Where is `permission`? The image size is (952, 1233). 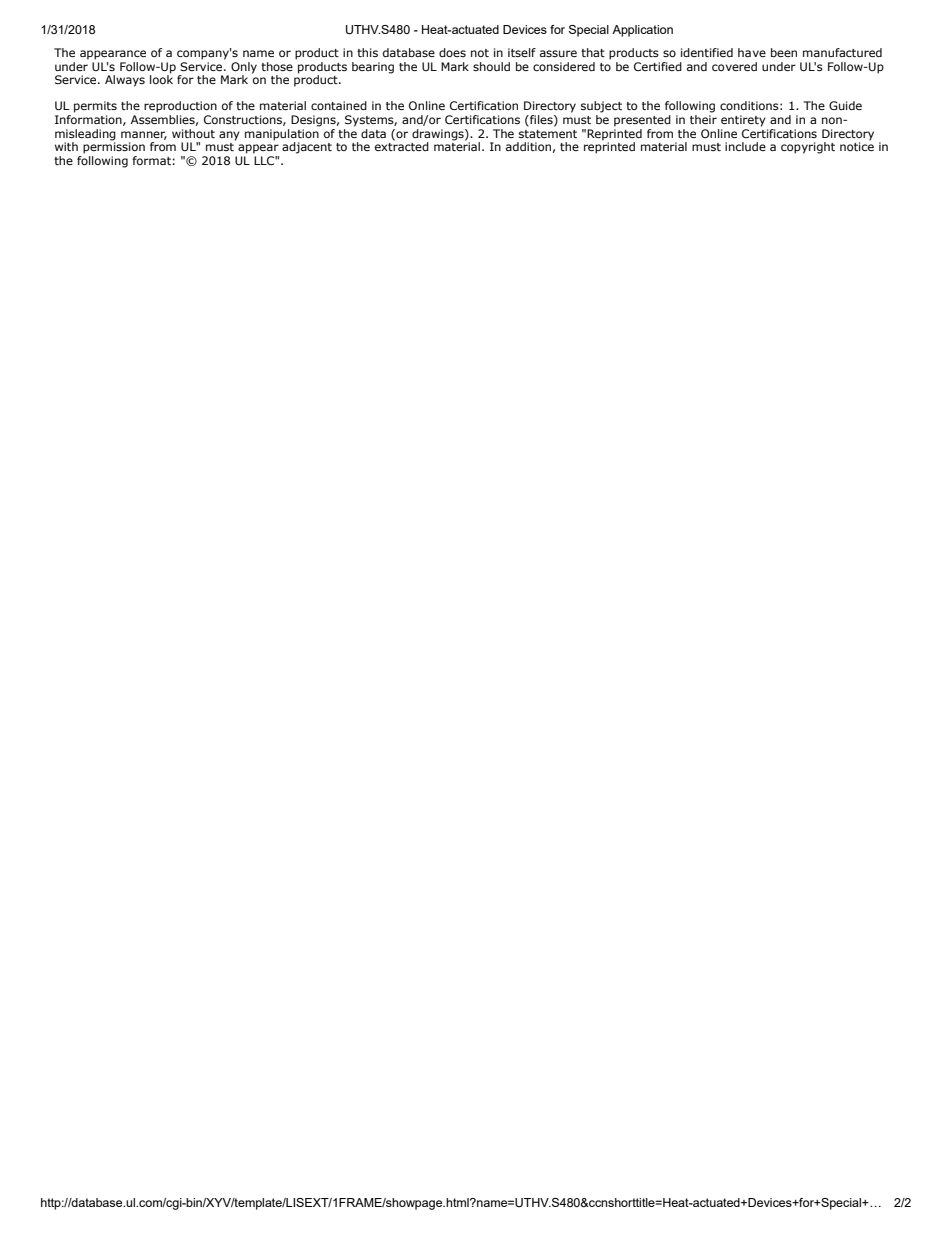 permission is located at coordinates (114, 147).
